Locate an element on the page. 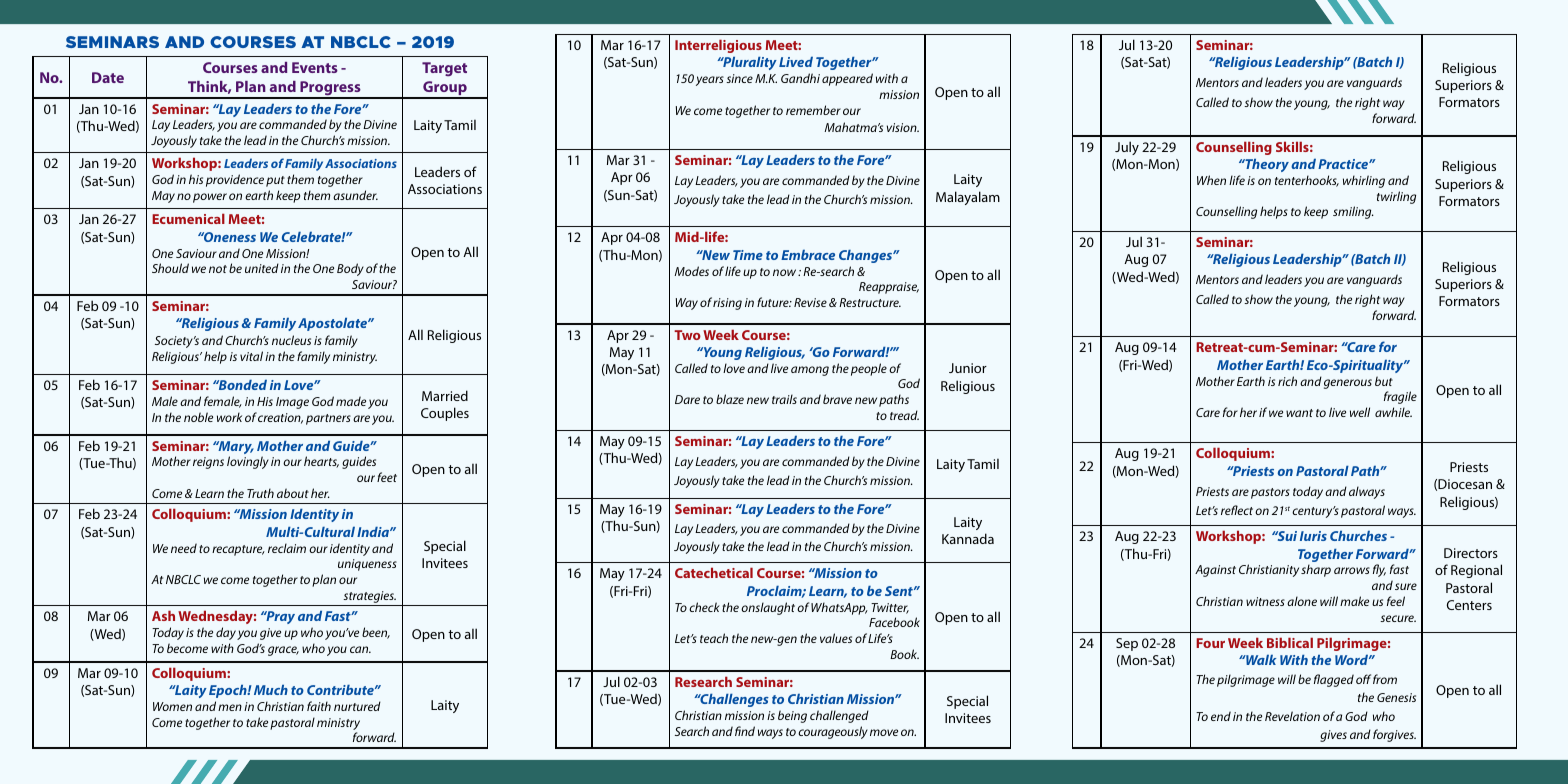  lovingly is located at coordinates (248, 462).
